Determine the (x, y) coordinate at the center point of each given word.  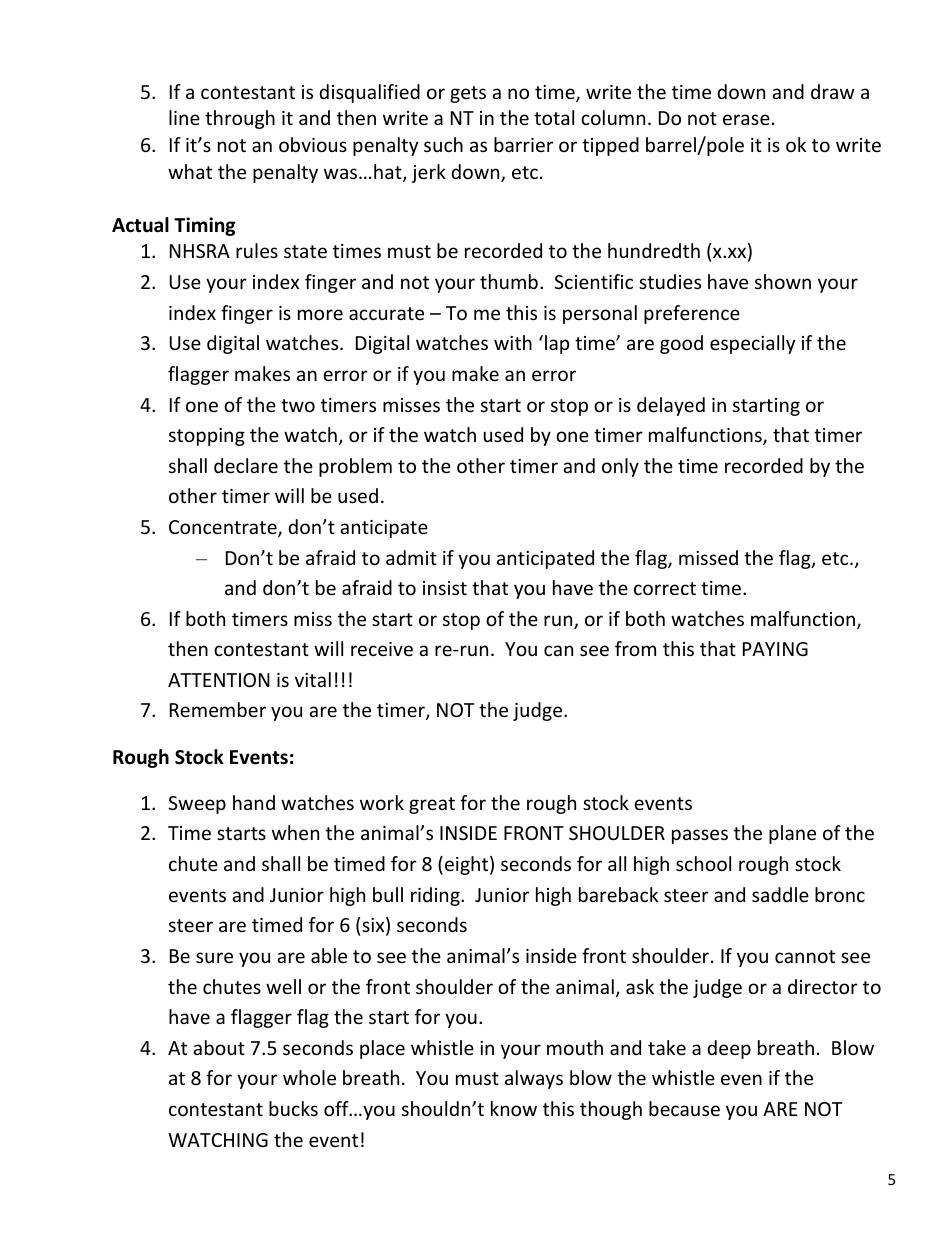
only (620, 467)
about (219, 1047)
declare (246, 465)
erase (746, 119)
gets (468, 94)
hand (254, 802)
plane (792, 834)
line (184, 117)
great (432, 805)
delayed (671, 406)
